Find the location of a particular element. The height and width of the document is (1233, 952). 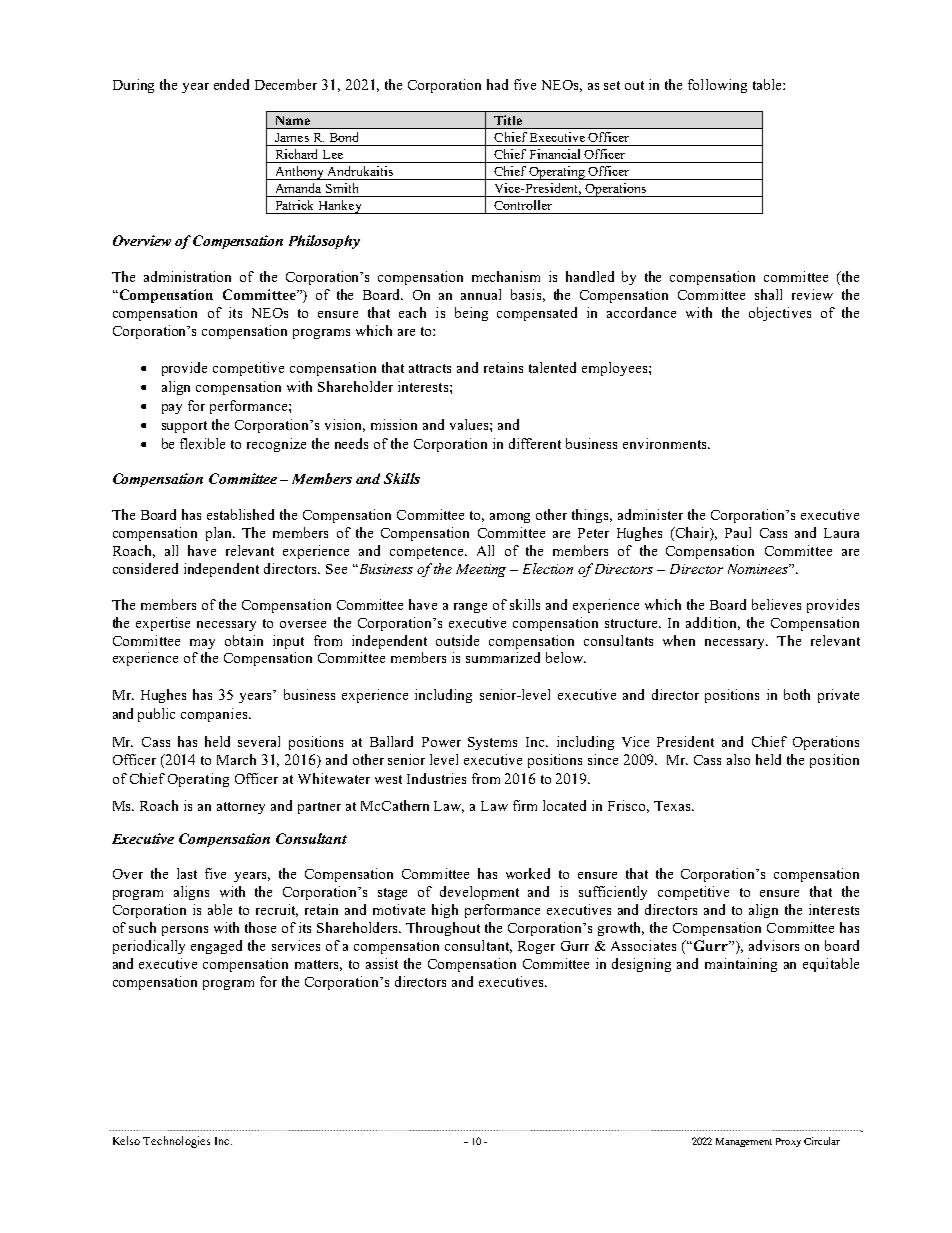

different is located at coordinates (535, 443).
